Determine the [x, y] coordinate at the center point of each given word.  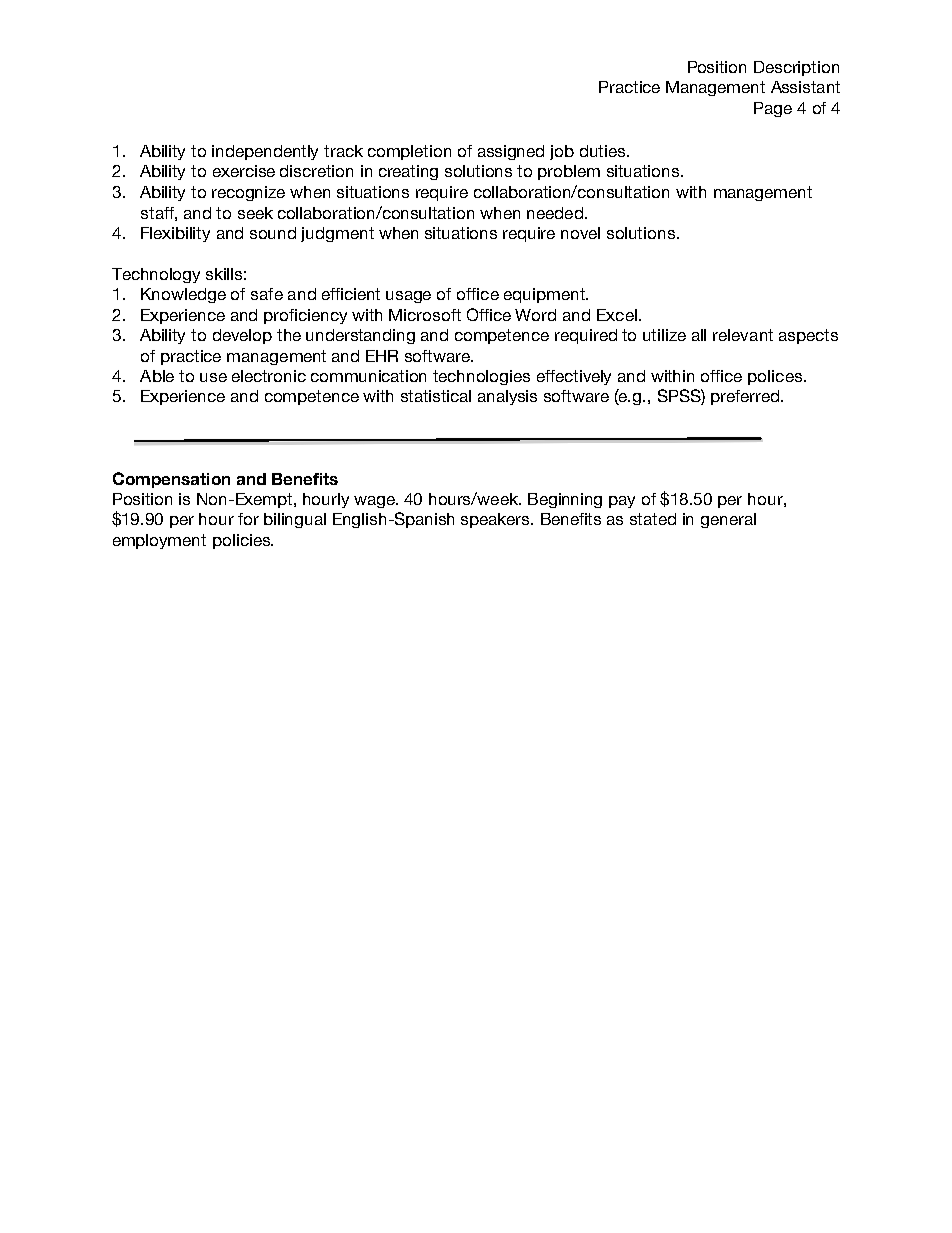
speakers [496, 520]
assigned [511, 152]
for [248, 519]
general [728, 520]
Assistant [805, 87]
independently [265, 152]
